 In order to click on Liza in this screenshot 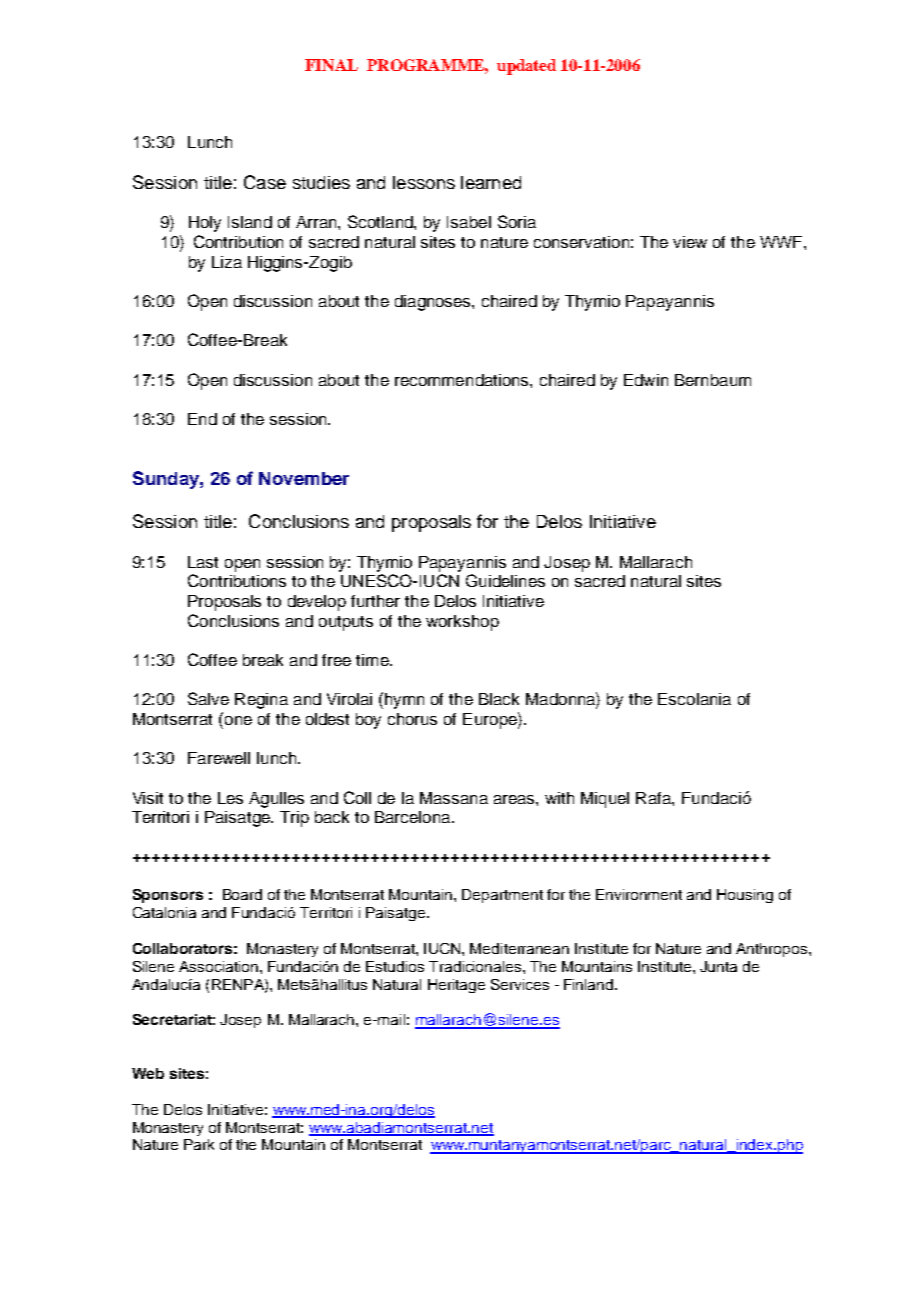, I will do `click(227, 262)`.
